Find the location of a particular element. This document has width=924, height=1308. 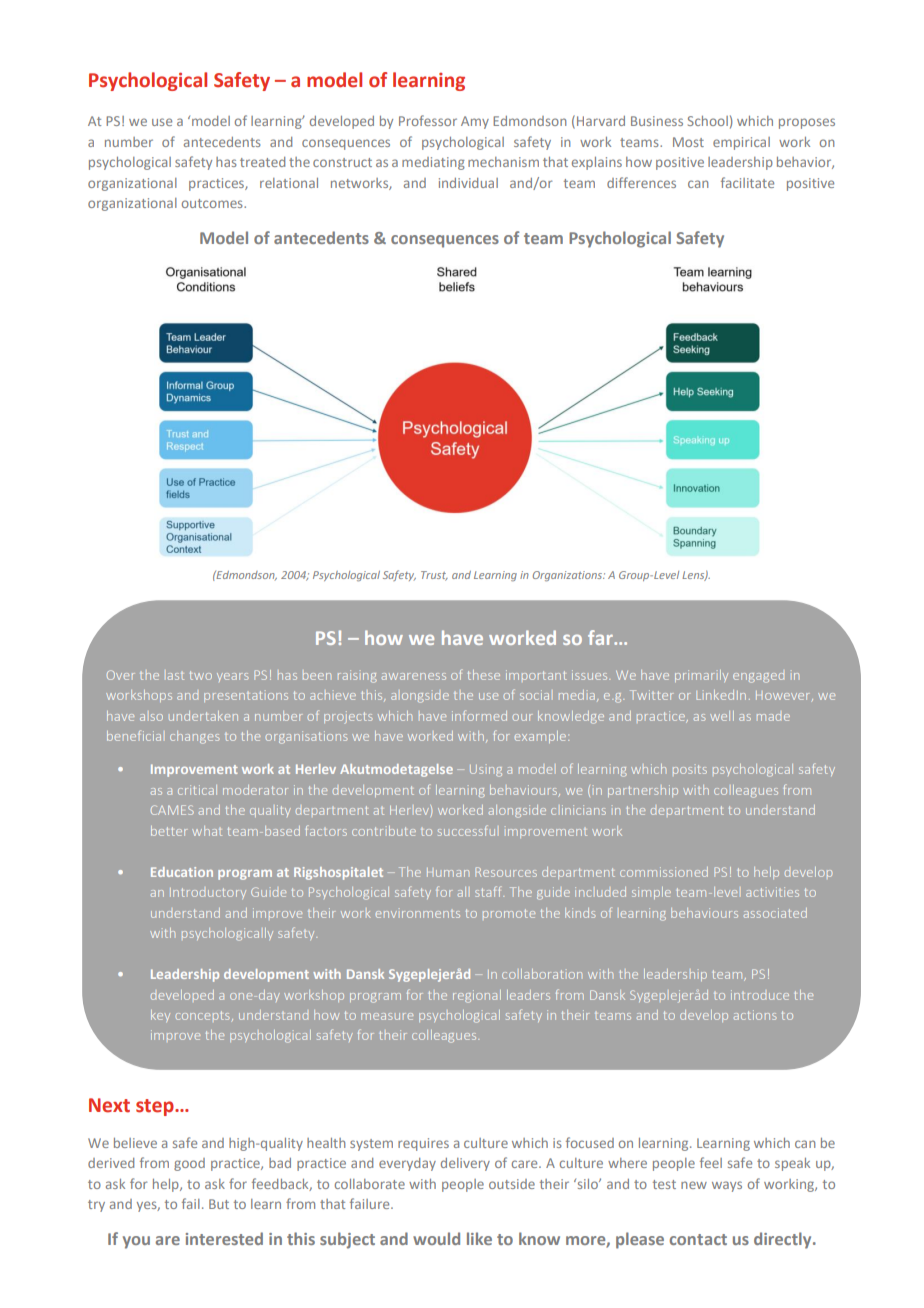

empirical is located at coordinates (741, 143).
